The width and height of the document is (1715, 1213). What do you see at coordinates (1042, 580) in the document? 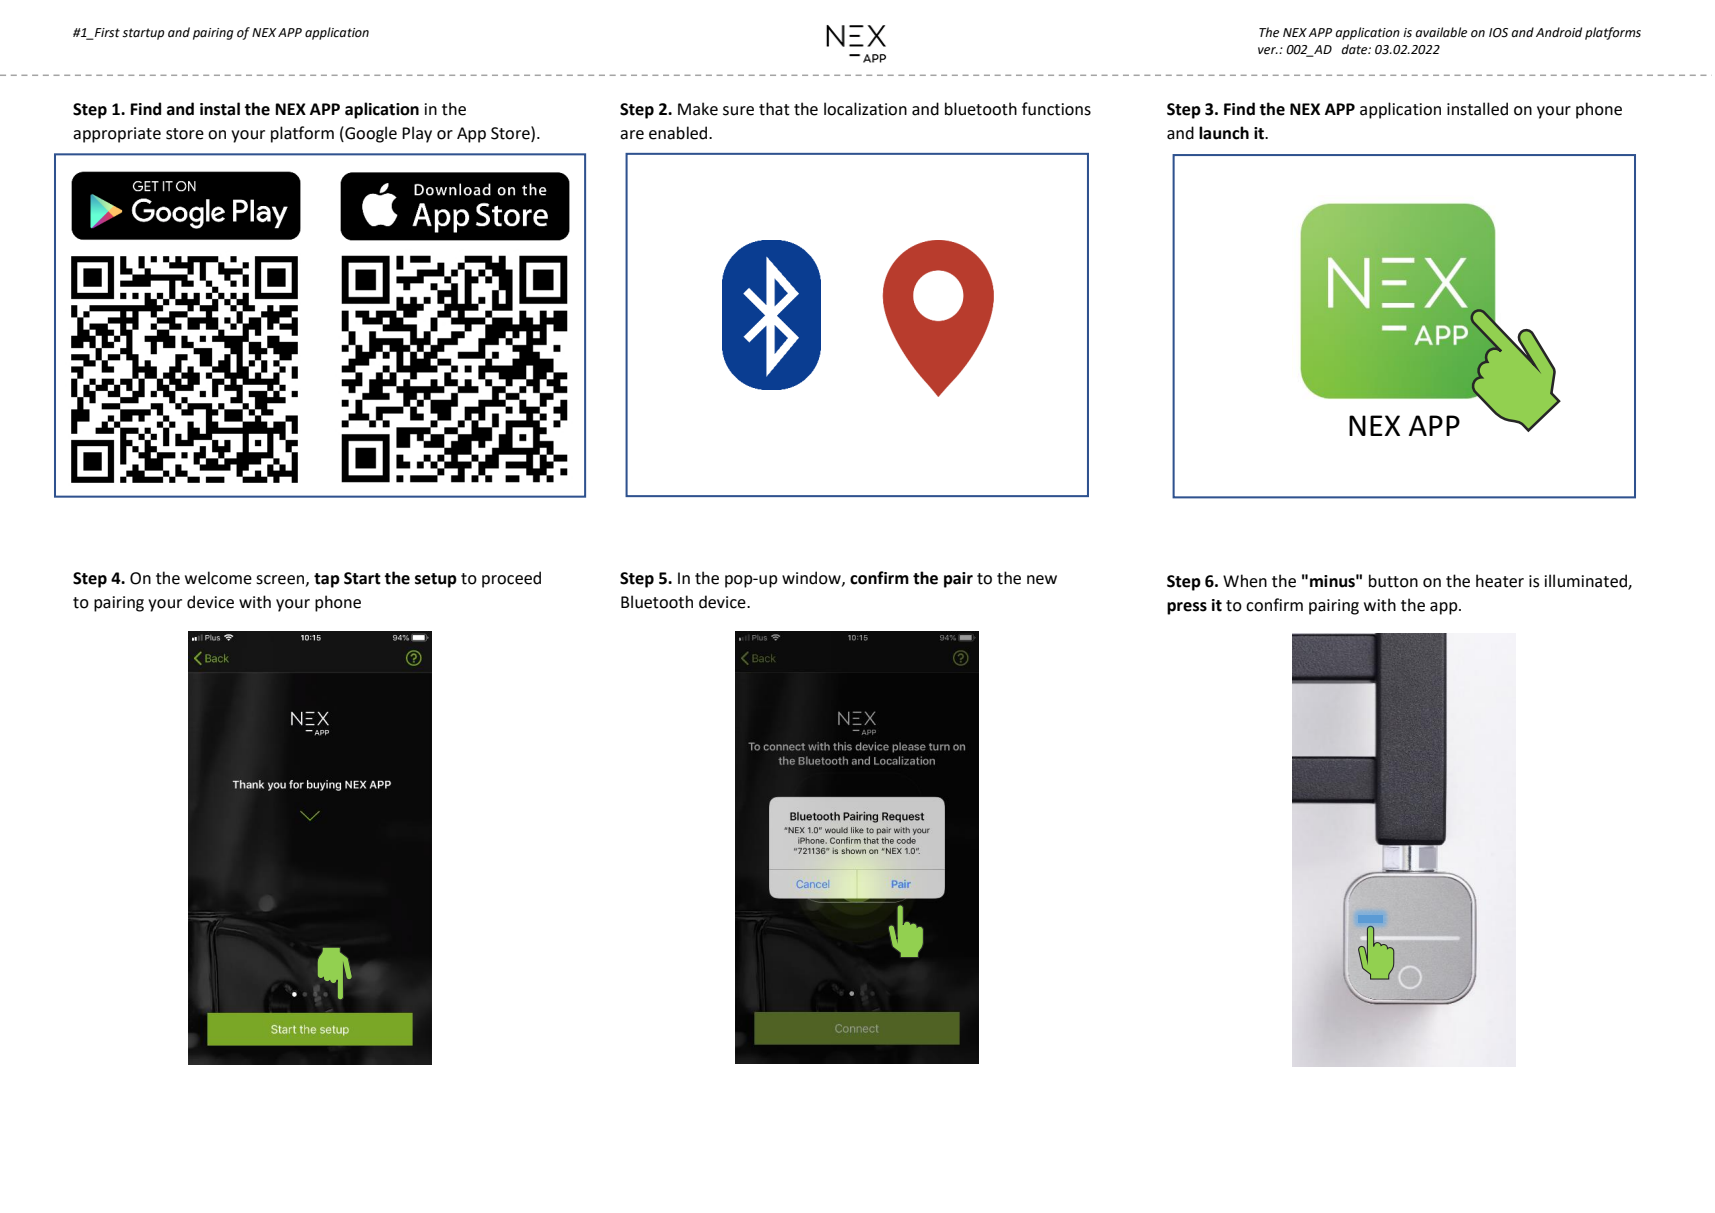
I see `new` at bounding box center [1042, 580].
